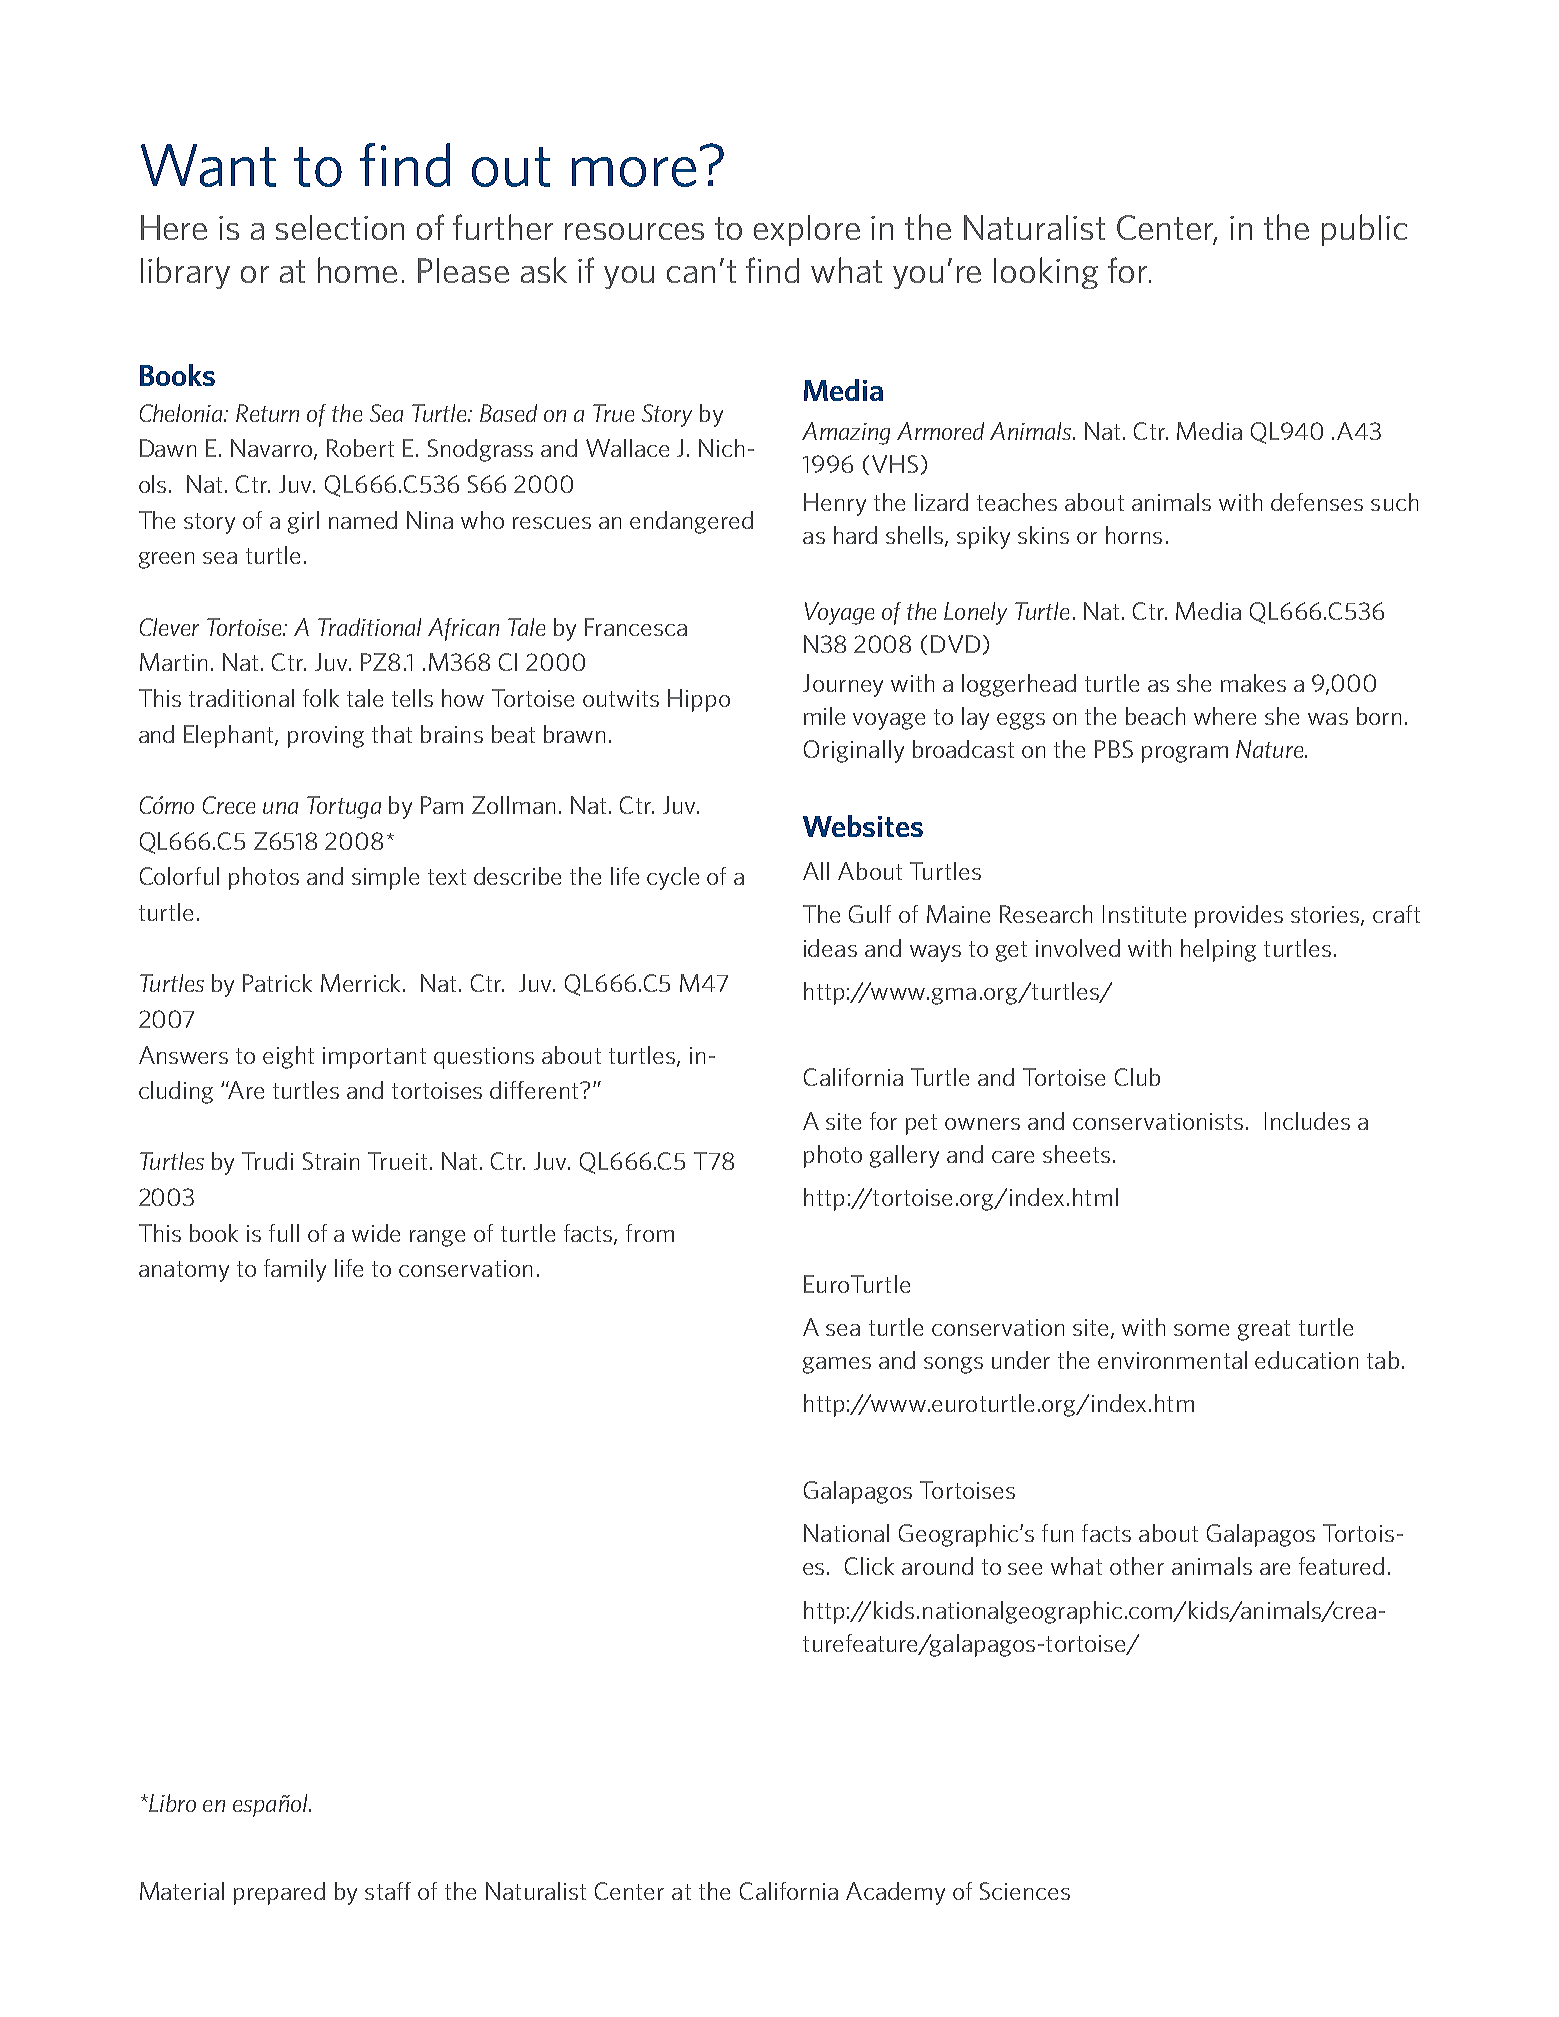  What do you see at coordinates (288, 1057) in the document?
I see `eight` at bounding box center [288, 1057].
